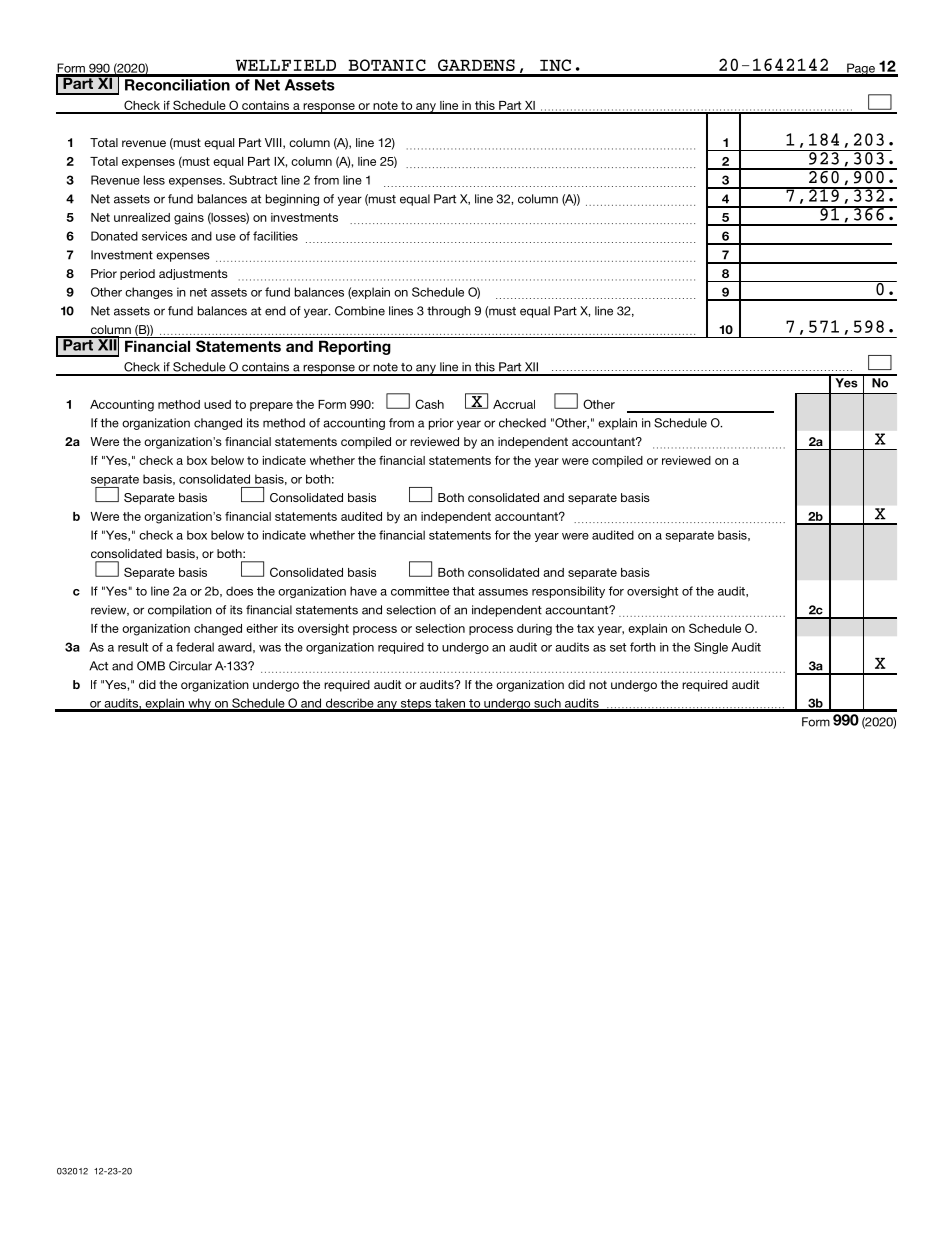 Image resolution: width=952 pixels, height=1233 pixels. What do you see at coordinates (429, 404) in the image?
I see `Cash` at bounding box center [429, 404].
